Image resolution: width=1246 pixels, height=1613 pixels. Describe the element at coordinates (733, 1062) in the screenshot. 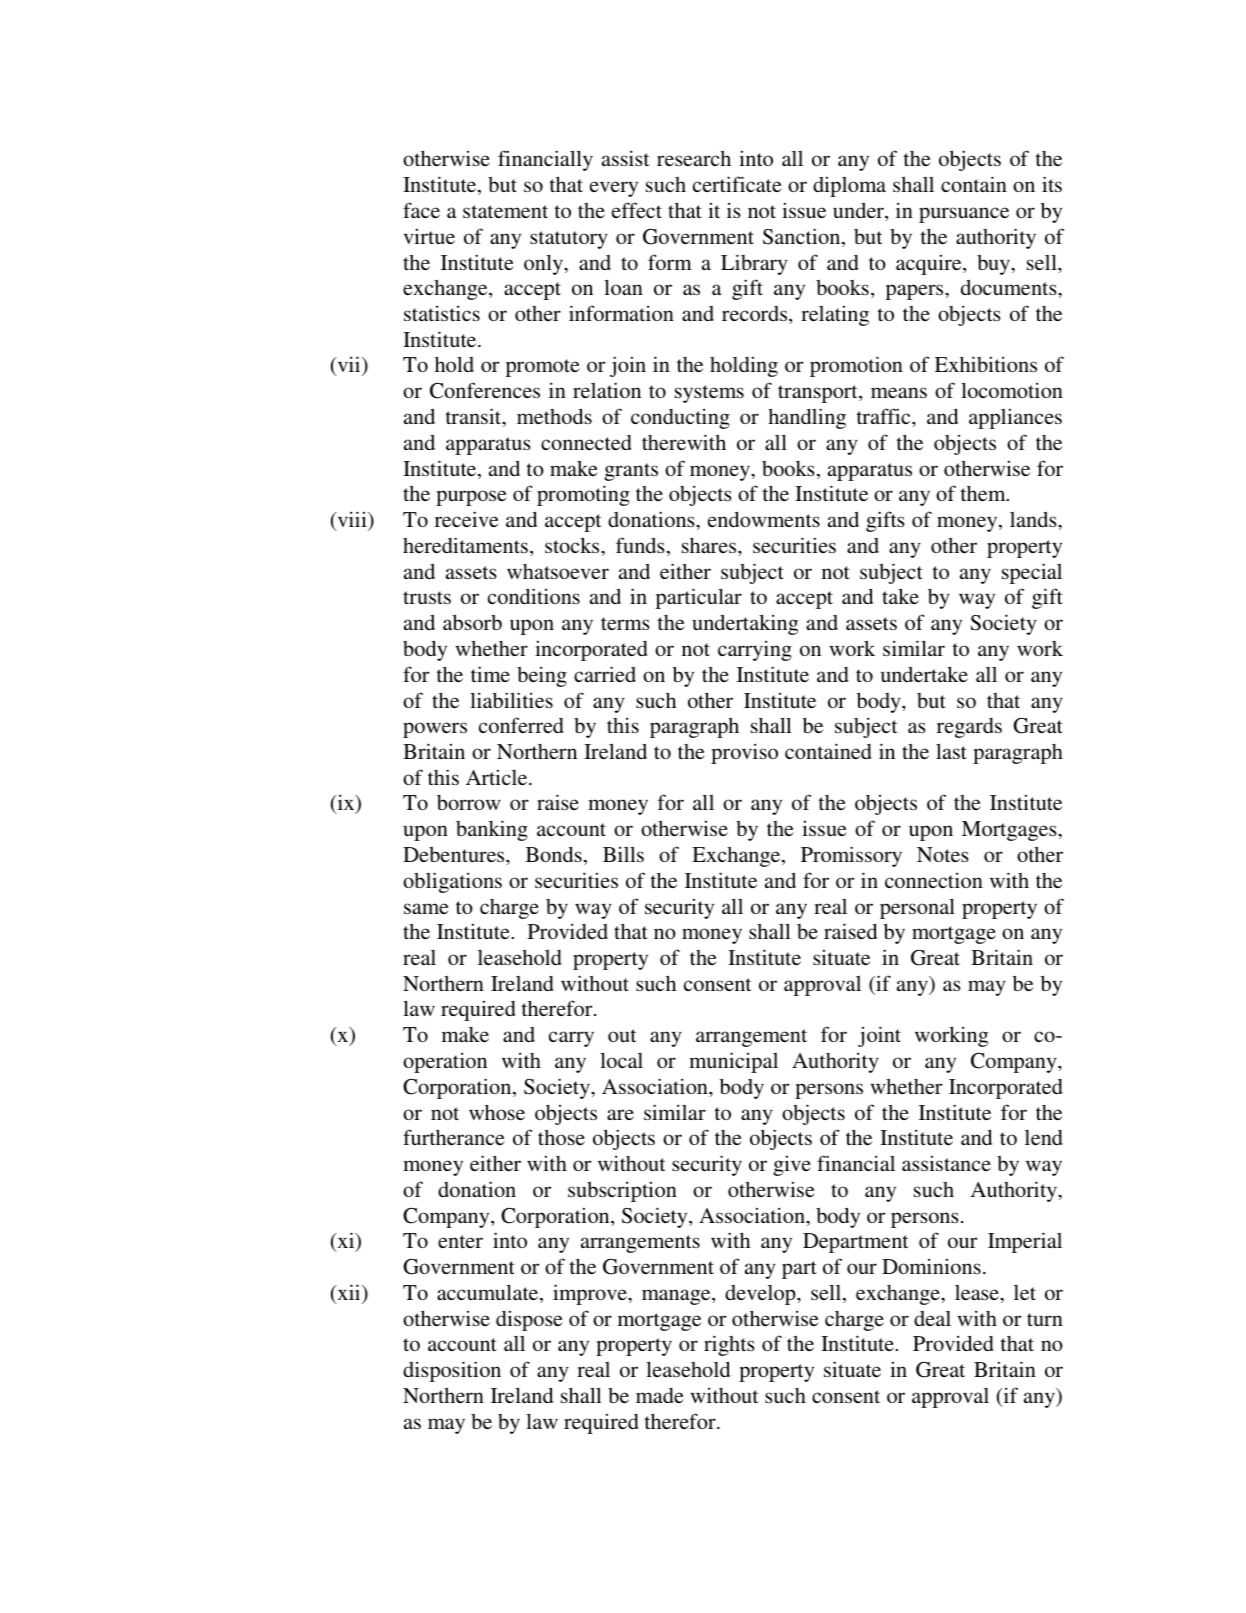

I see `municipal` at that location.
